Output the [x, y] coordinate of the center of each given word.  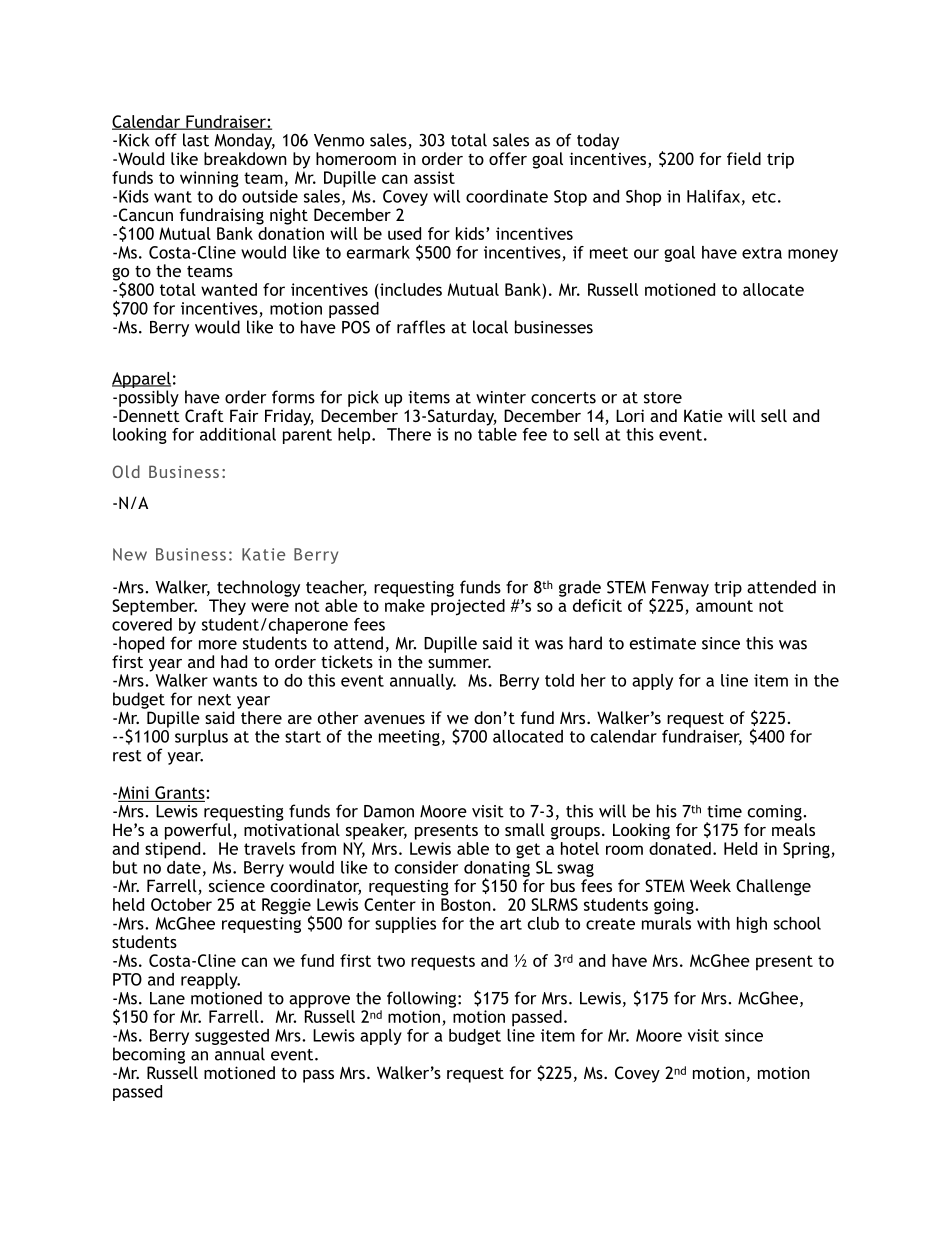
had [234, 661]
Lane [167, 998]
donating [497, 868]
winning [209, 179]
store [663, 398]
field [744, 158]
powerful [199, 831]
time [724, 811]
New [130, 554]
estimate [663, 643]
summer [459, 663]
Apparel [141, 380]
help [355, 436]
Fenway [680, 590]
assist [434, 177]
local [490, 327]
